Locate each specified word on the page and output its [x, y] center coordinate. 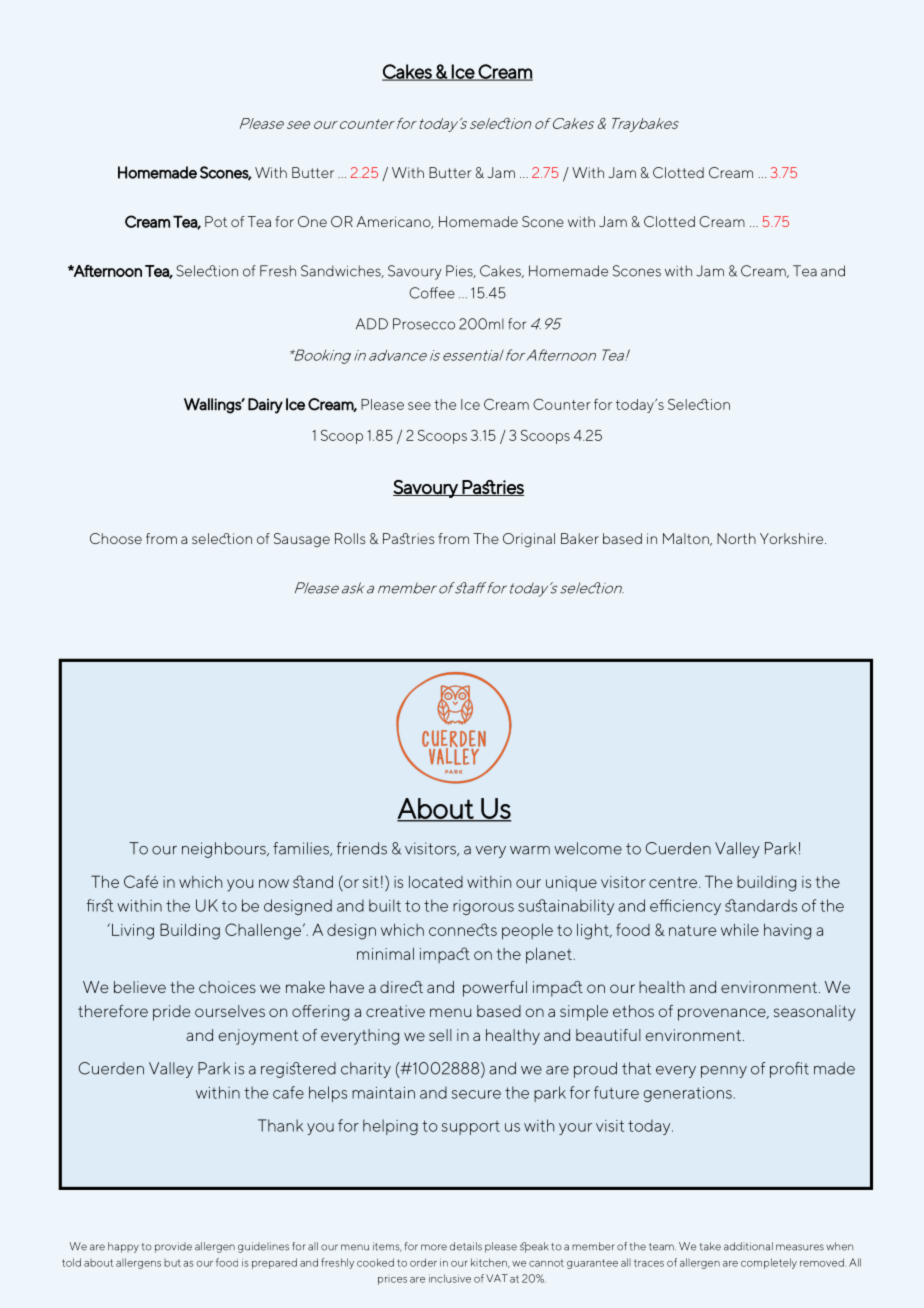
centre [673, 882]
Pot [216, 221]
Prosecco [424, 324]
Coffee [432, 293]
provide [173, 1247]
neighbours [225, 850]
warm [530, 850]
